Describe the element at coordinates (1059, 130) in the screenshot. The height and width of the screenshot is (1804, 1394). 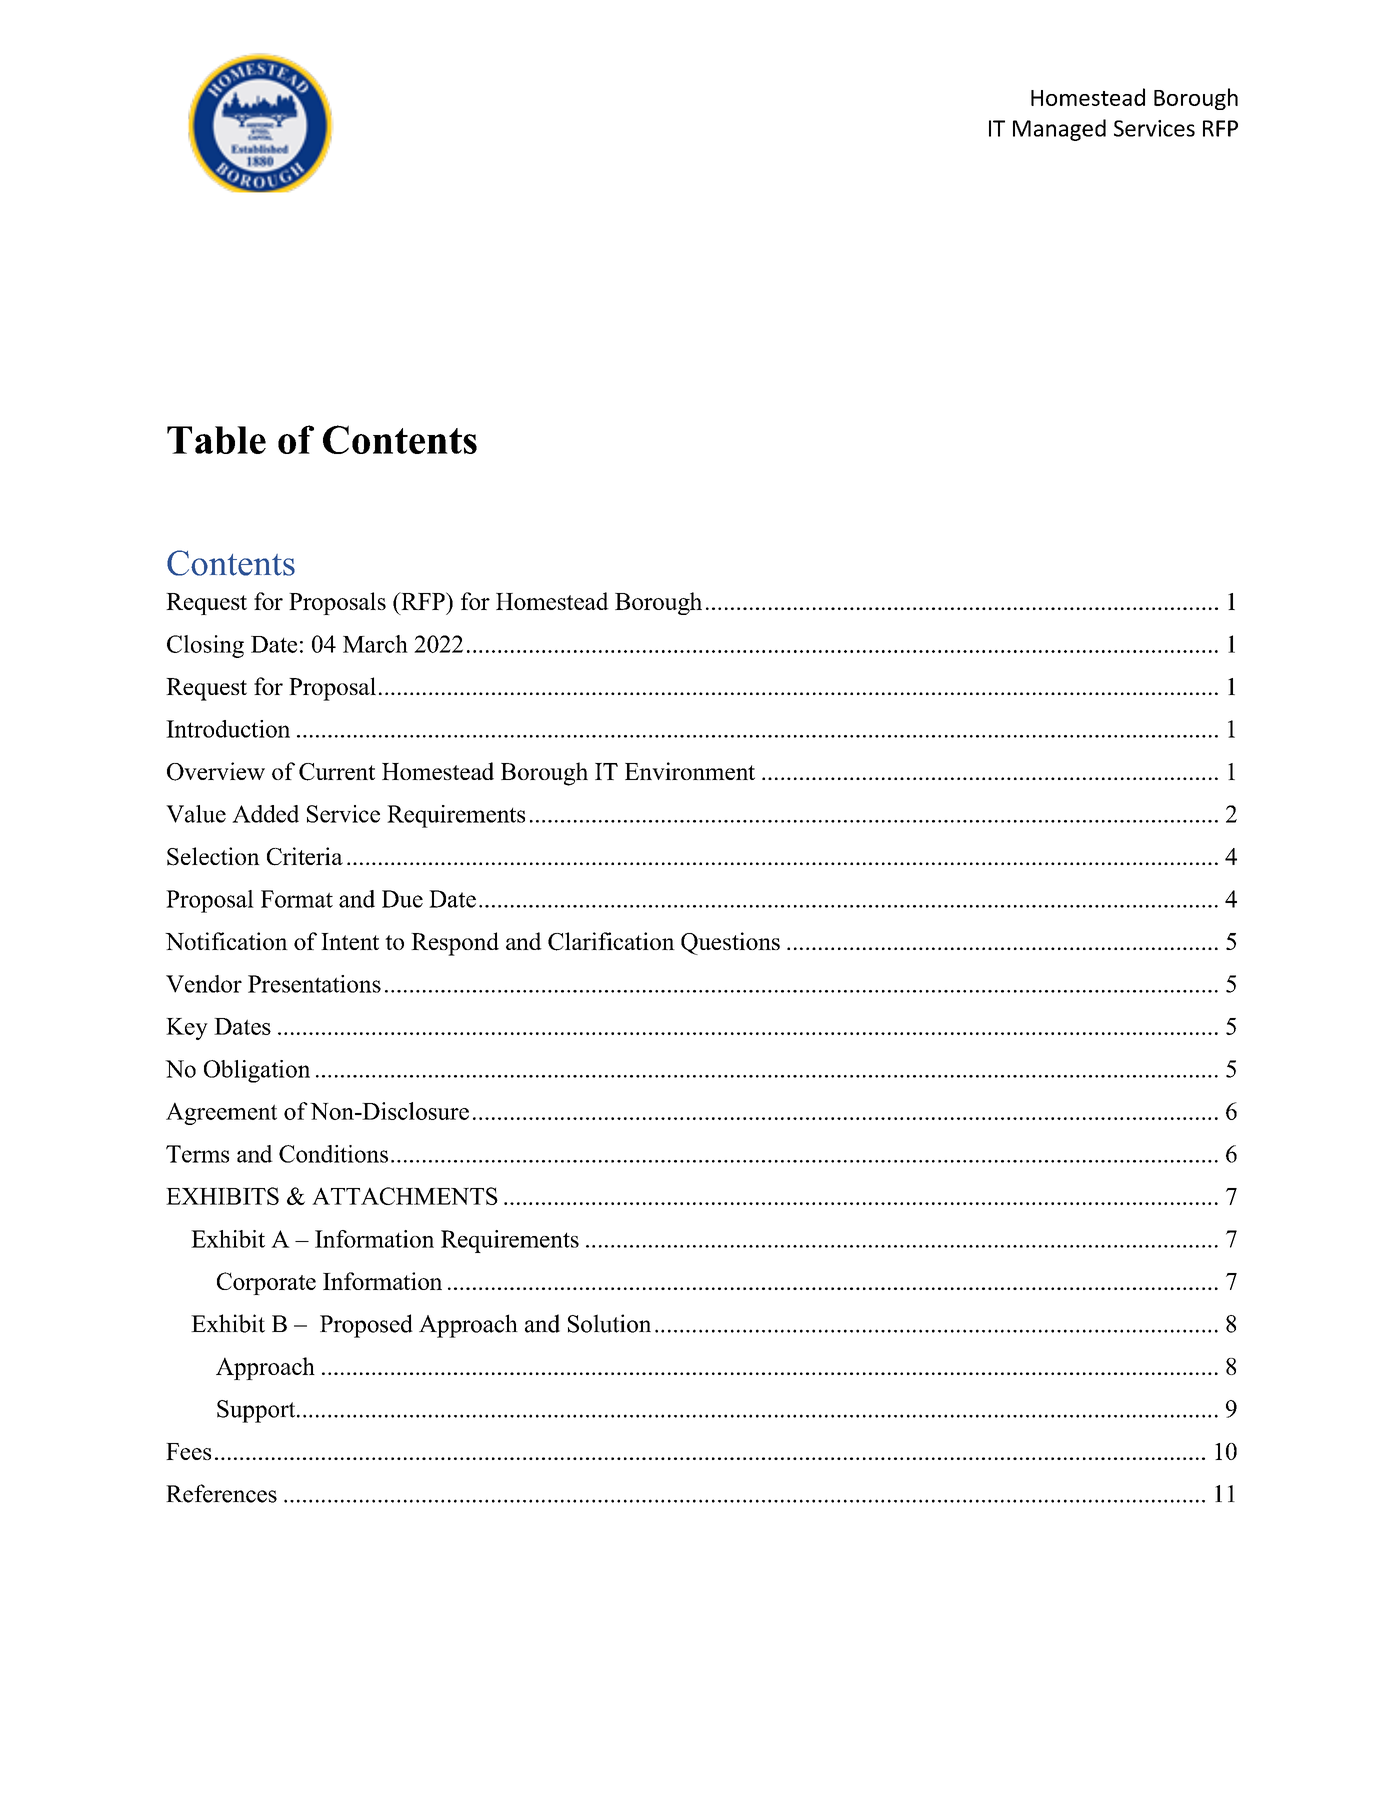
I see `Managed` at that location.
